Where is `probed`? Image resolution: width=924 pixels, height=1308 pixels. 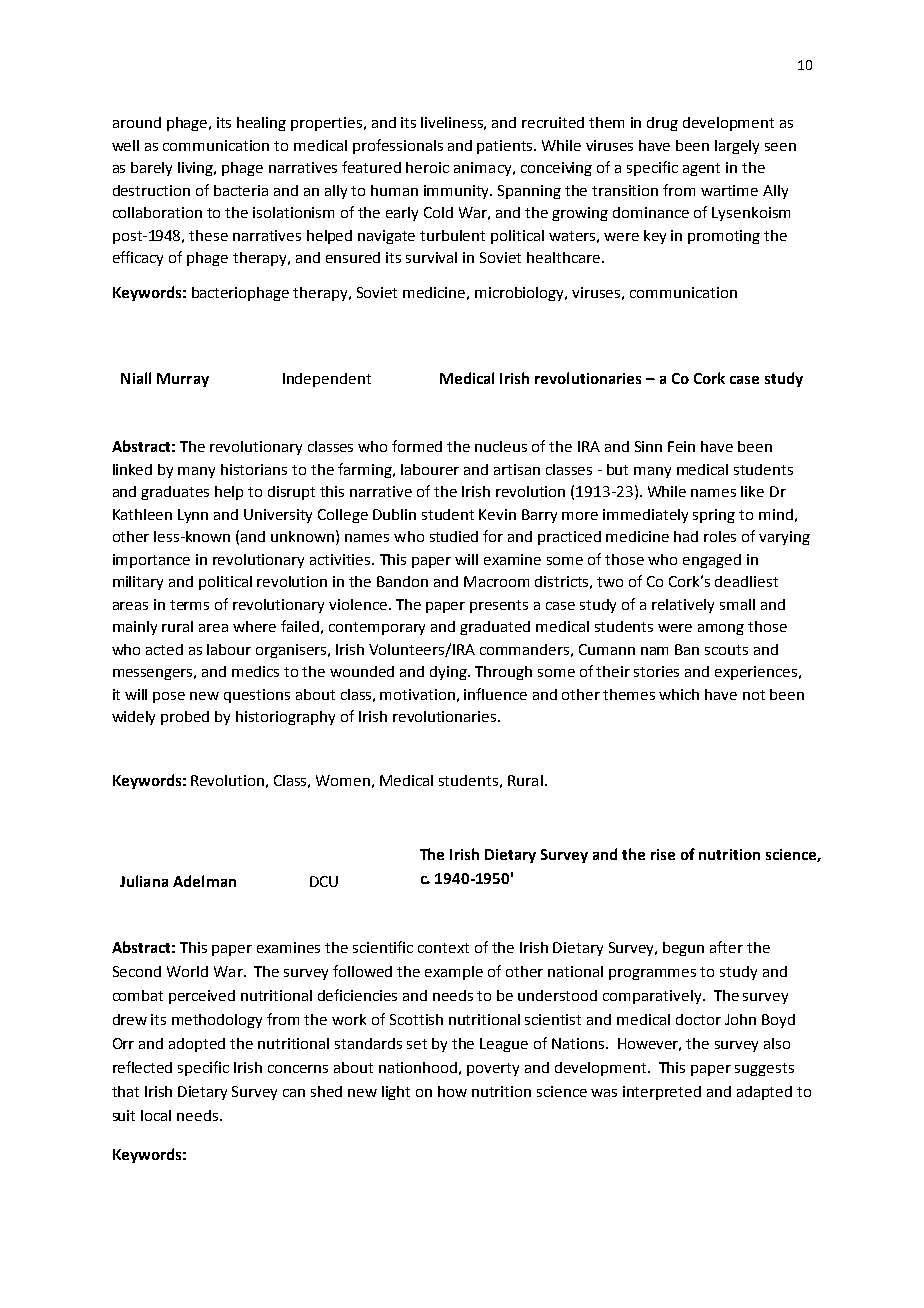
probed is located at coordinates (185, 718).
